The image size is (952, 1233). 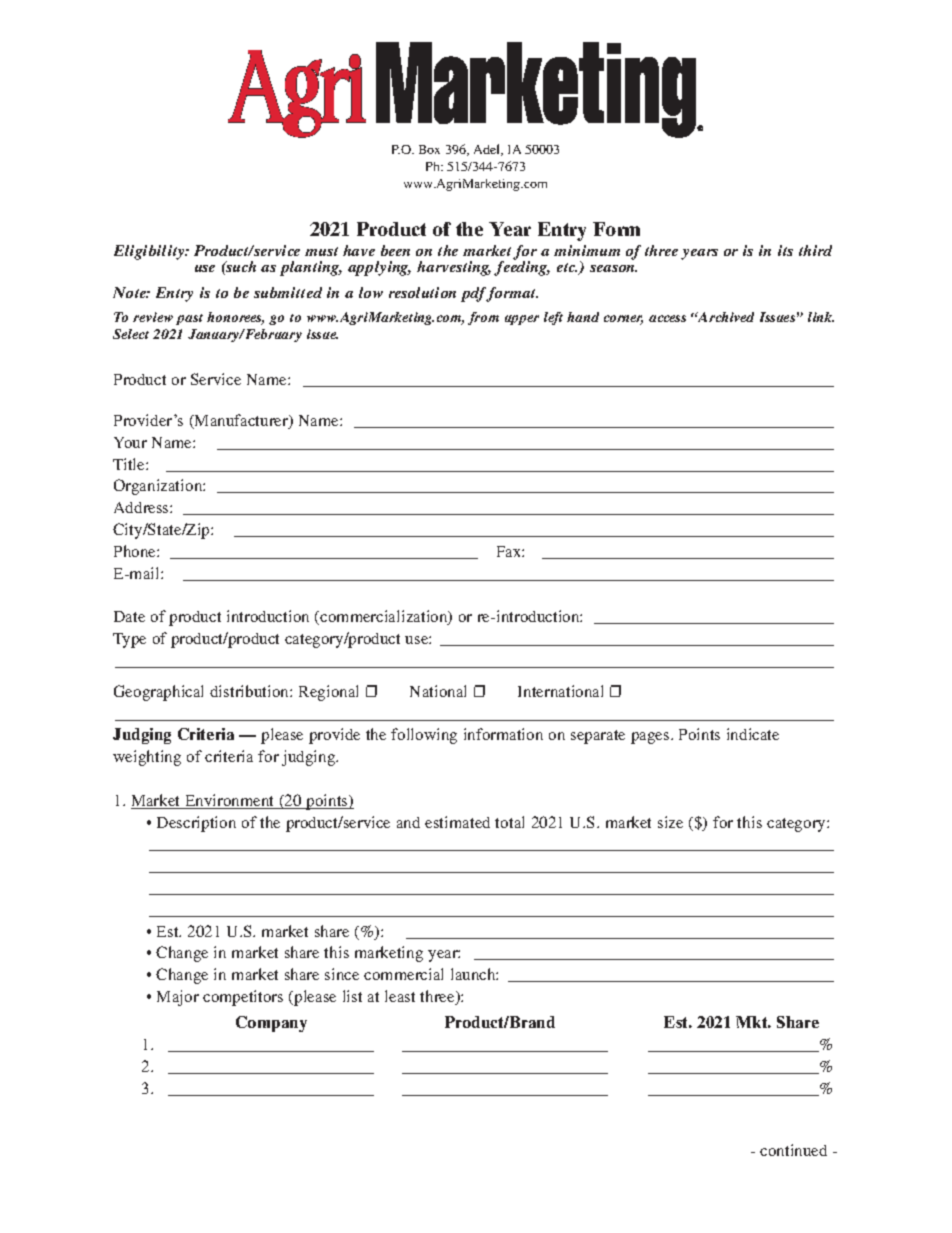 What do you see at coordinates (753, 734) in the screenshot?
I see `indicate` at bounding box center [753, 734].
